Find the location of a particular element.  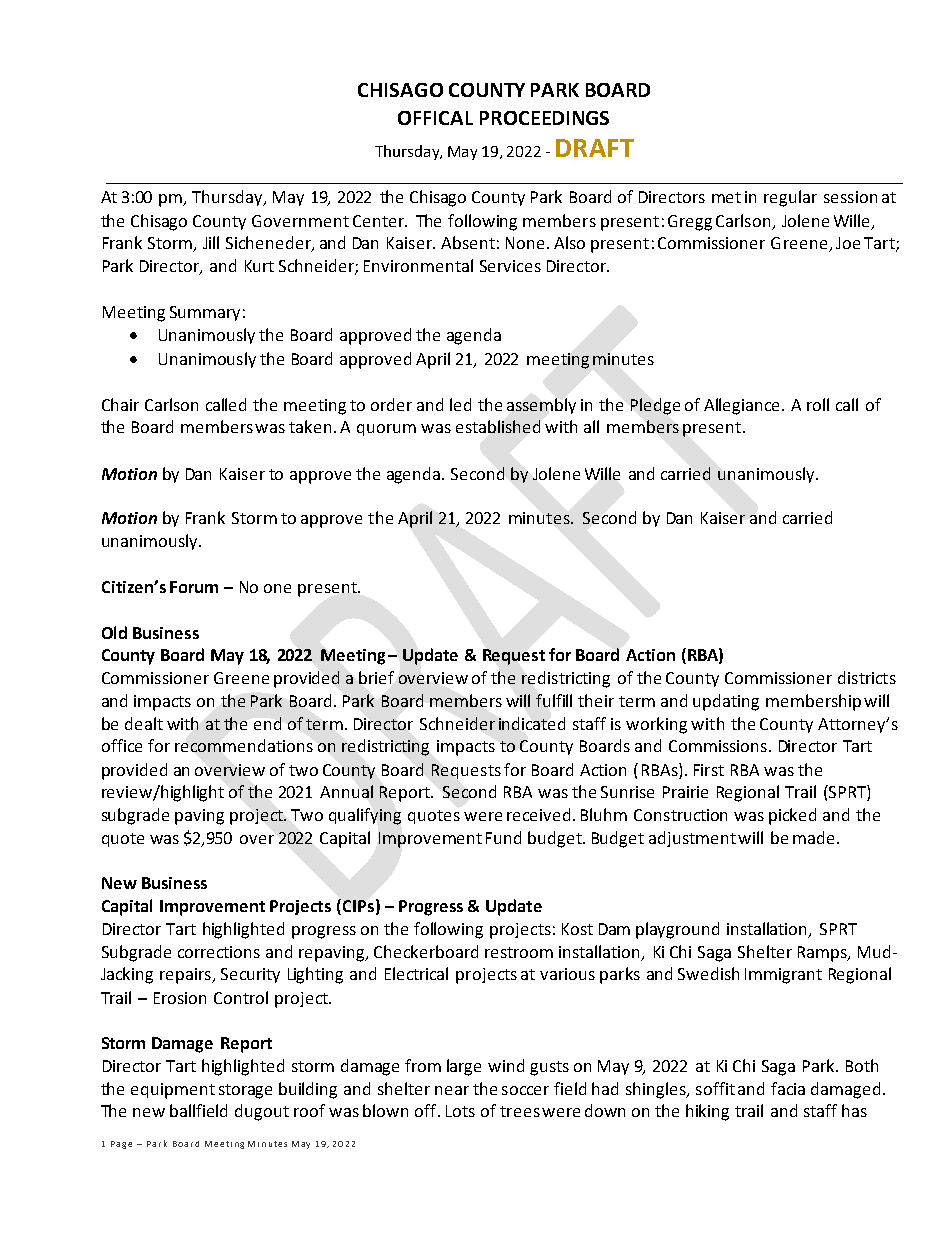

equipment is located at coordinates (173, 1091).
